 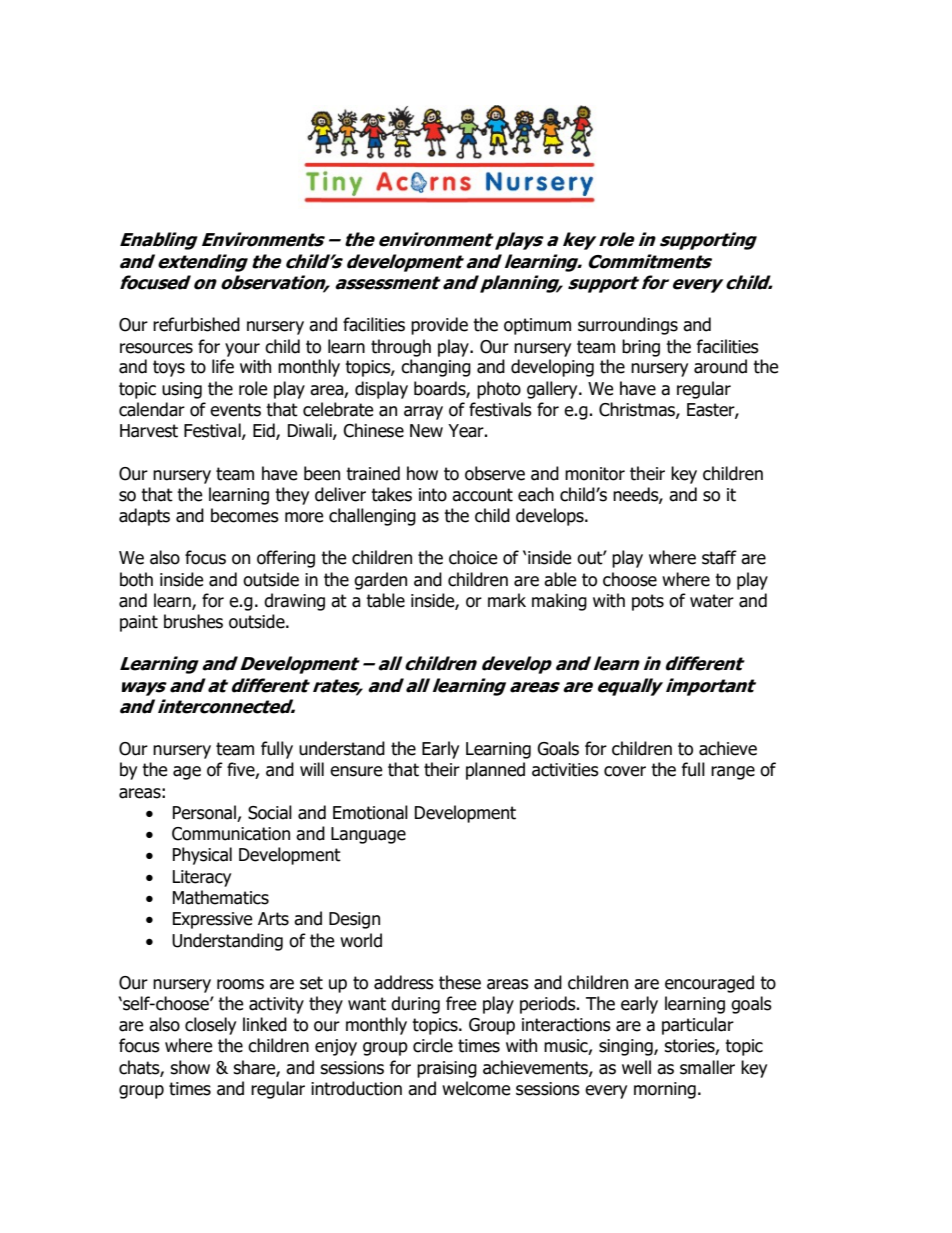 What do you see at coordinates (205, 813) in the screenshot?
I see `Personal` at bounding box center [205, 813].
